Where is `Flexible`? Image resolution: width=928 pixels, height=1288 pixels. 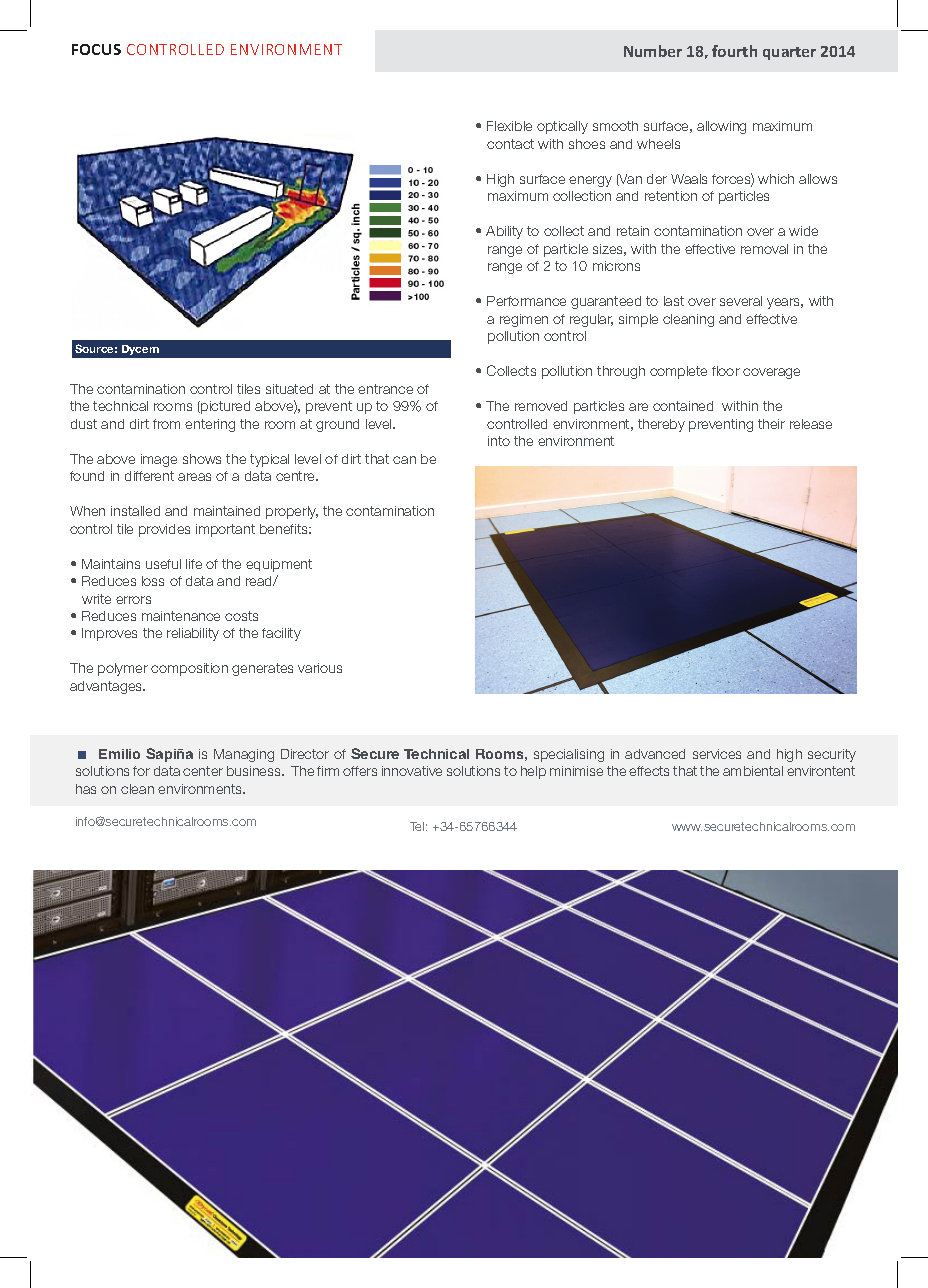 Flexible is located at coordinates (509, 126).
